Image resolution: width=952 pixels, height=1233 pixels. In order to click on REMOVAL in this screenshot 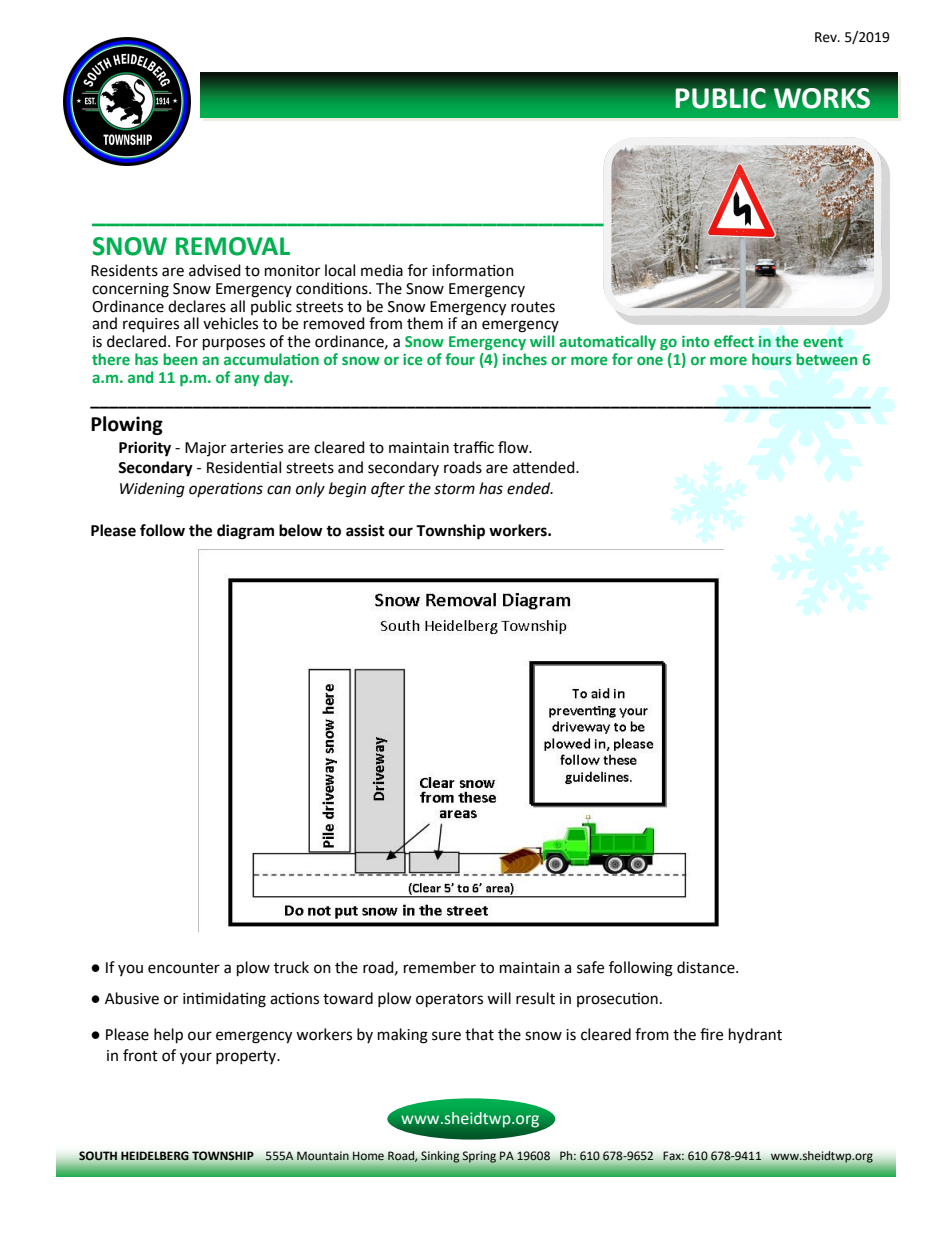, I will do `click(233, 246)`.
